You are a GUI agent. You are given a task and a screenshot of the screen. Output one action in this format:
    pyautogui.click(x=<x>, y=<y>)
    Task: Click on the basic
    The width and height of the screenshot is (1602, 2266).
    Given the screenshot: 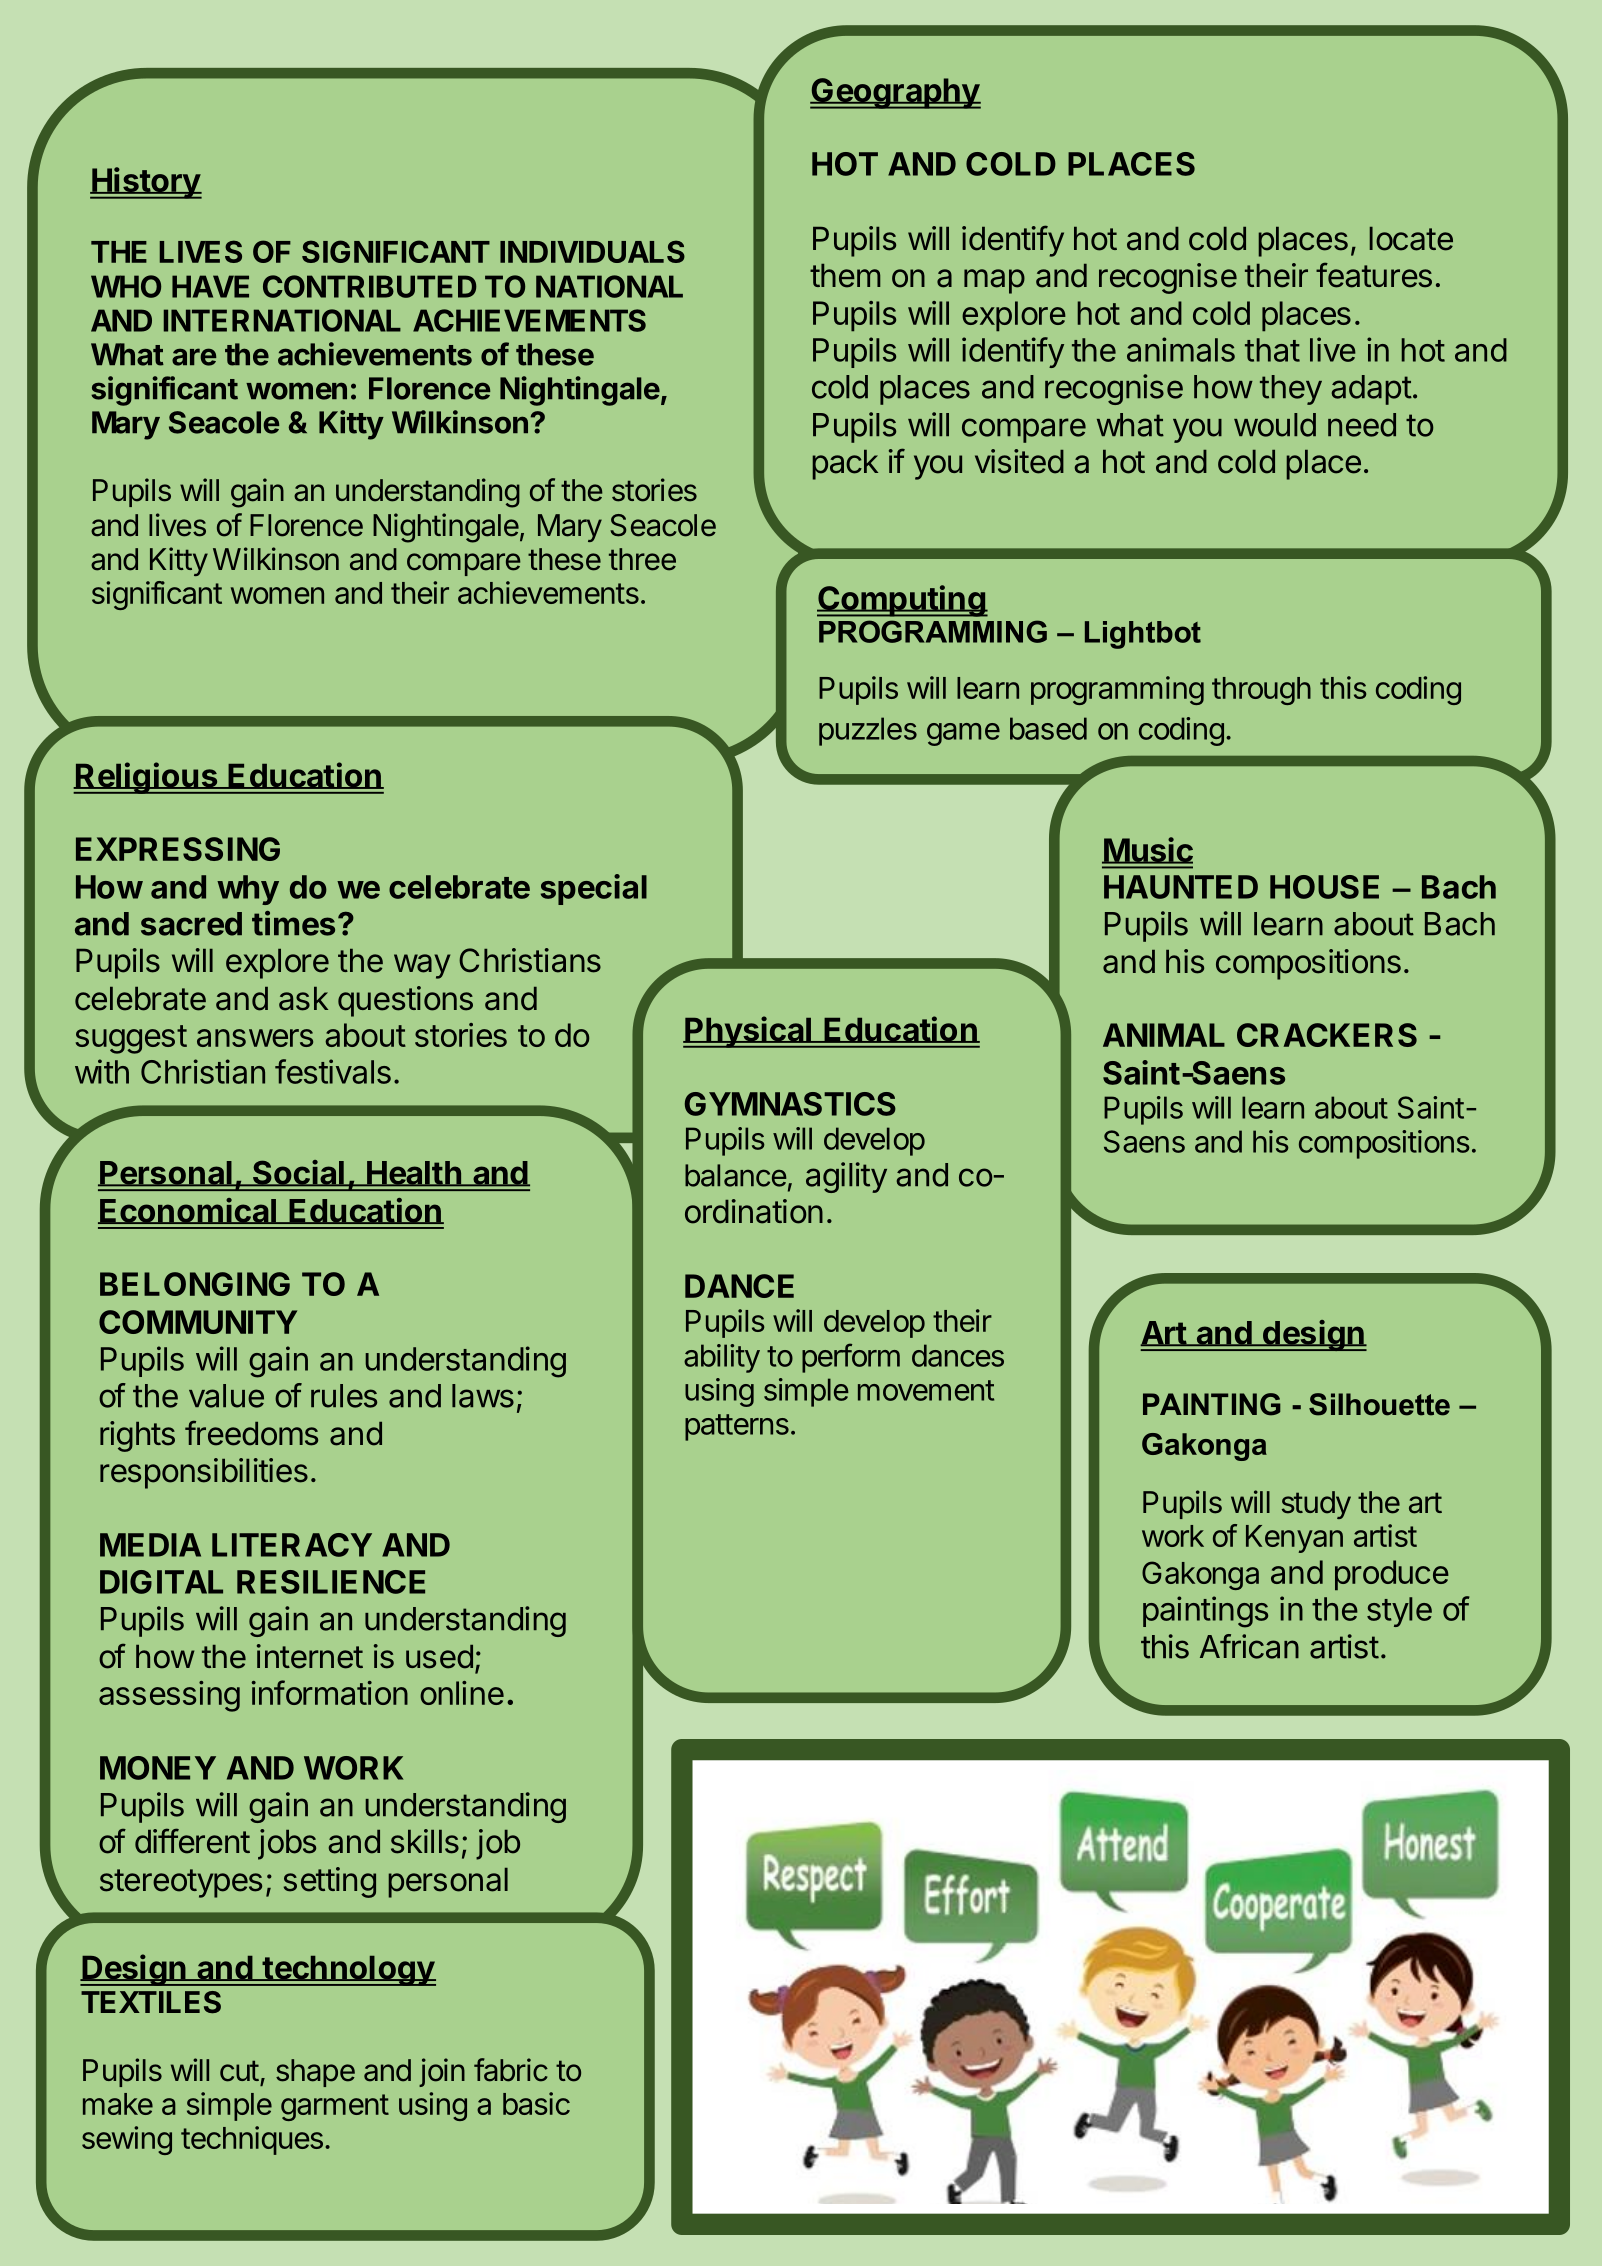 What is the action you would take?
    pyautogui.click(x=536, y=2103)
